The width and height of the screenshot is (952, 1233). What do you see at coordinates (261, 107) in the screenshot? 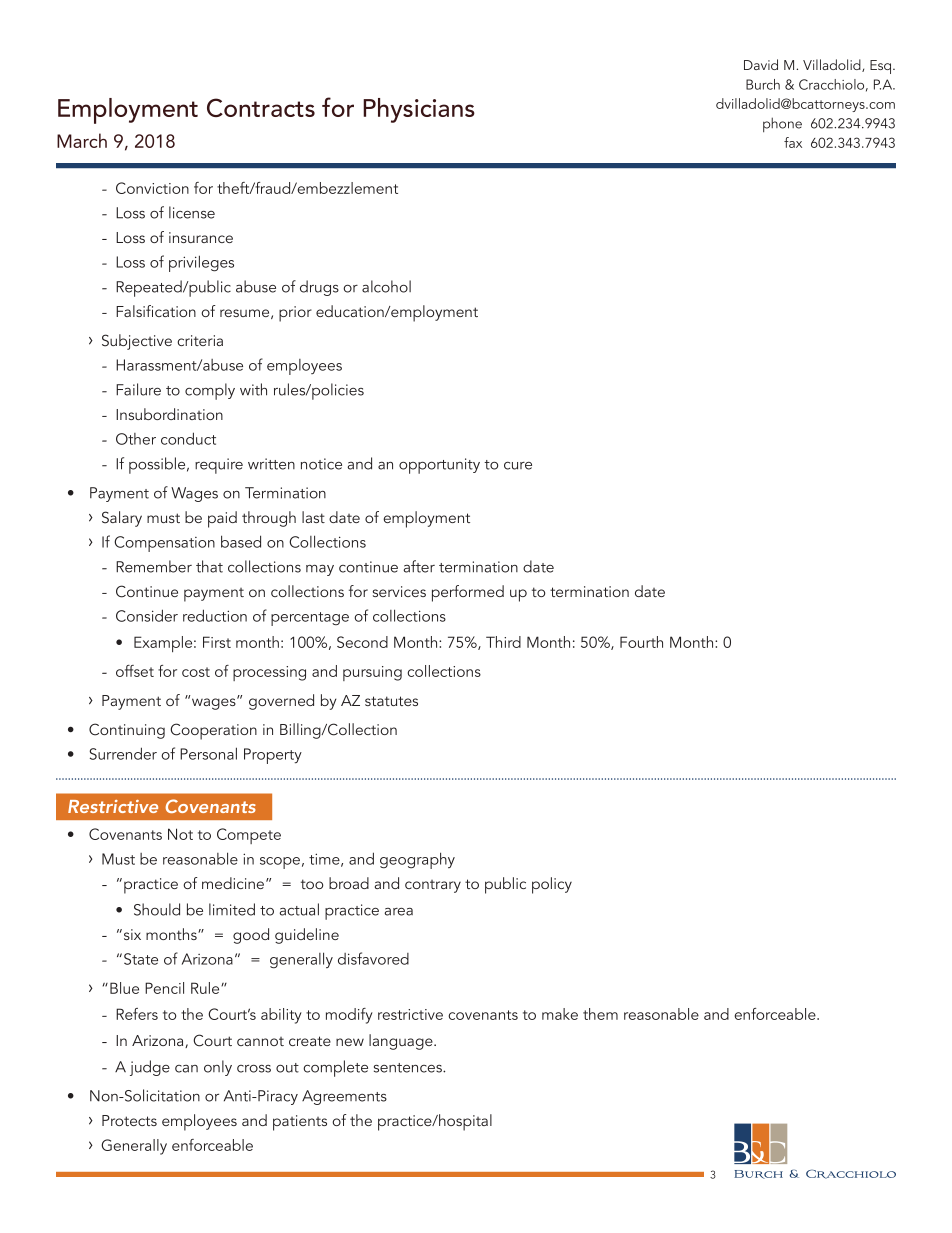
I see `Contracts` at bounding box center [261, 107].
